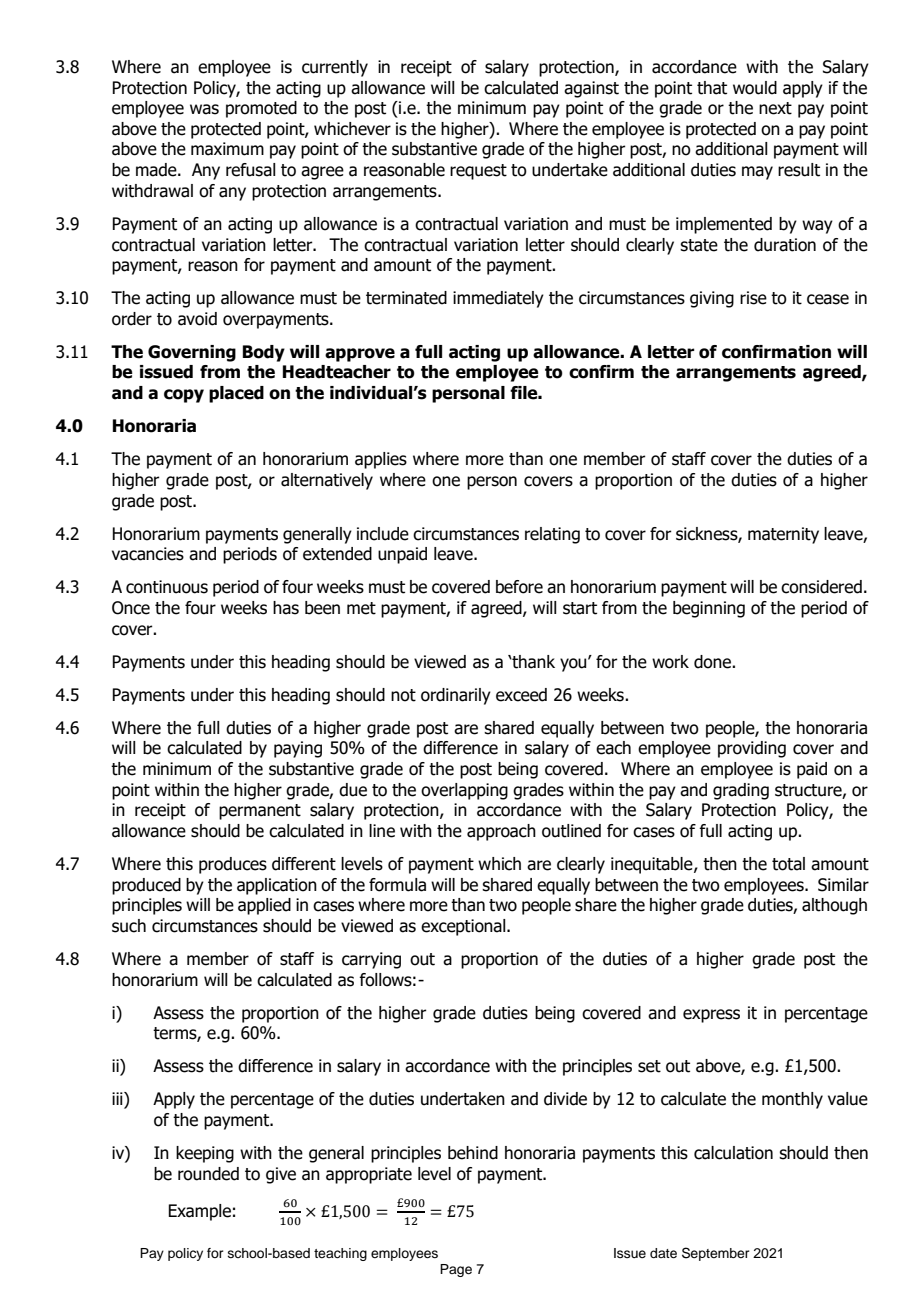  What do you see at coordinates (199, 1212) in the screenshot?
I see `Example` at bounding box center [199, 1212].
